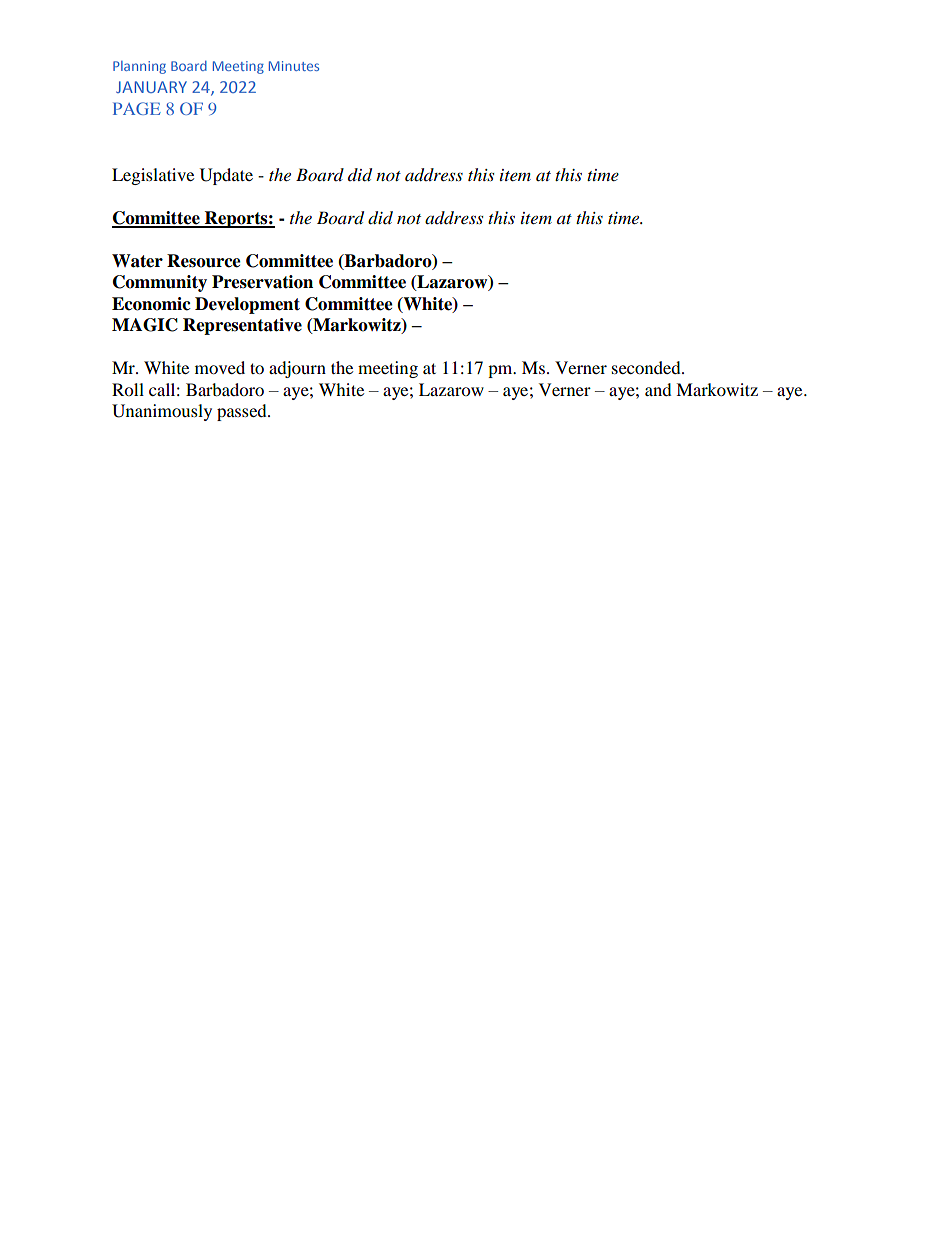 The height and width of the image is (1233, 952). What do you see at coordinates (151, 87) in the image?
I see `JANUARY` at bounding box center [151, 87].
